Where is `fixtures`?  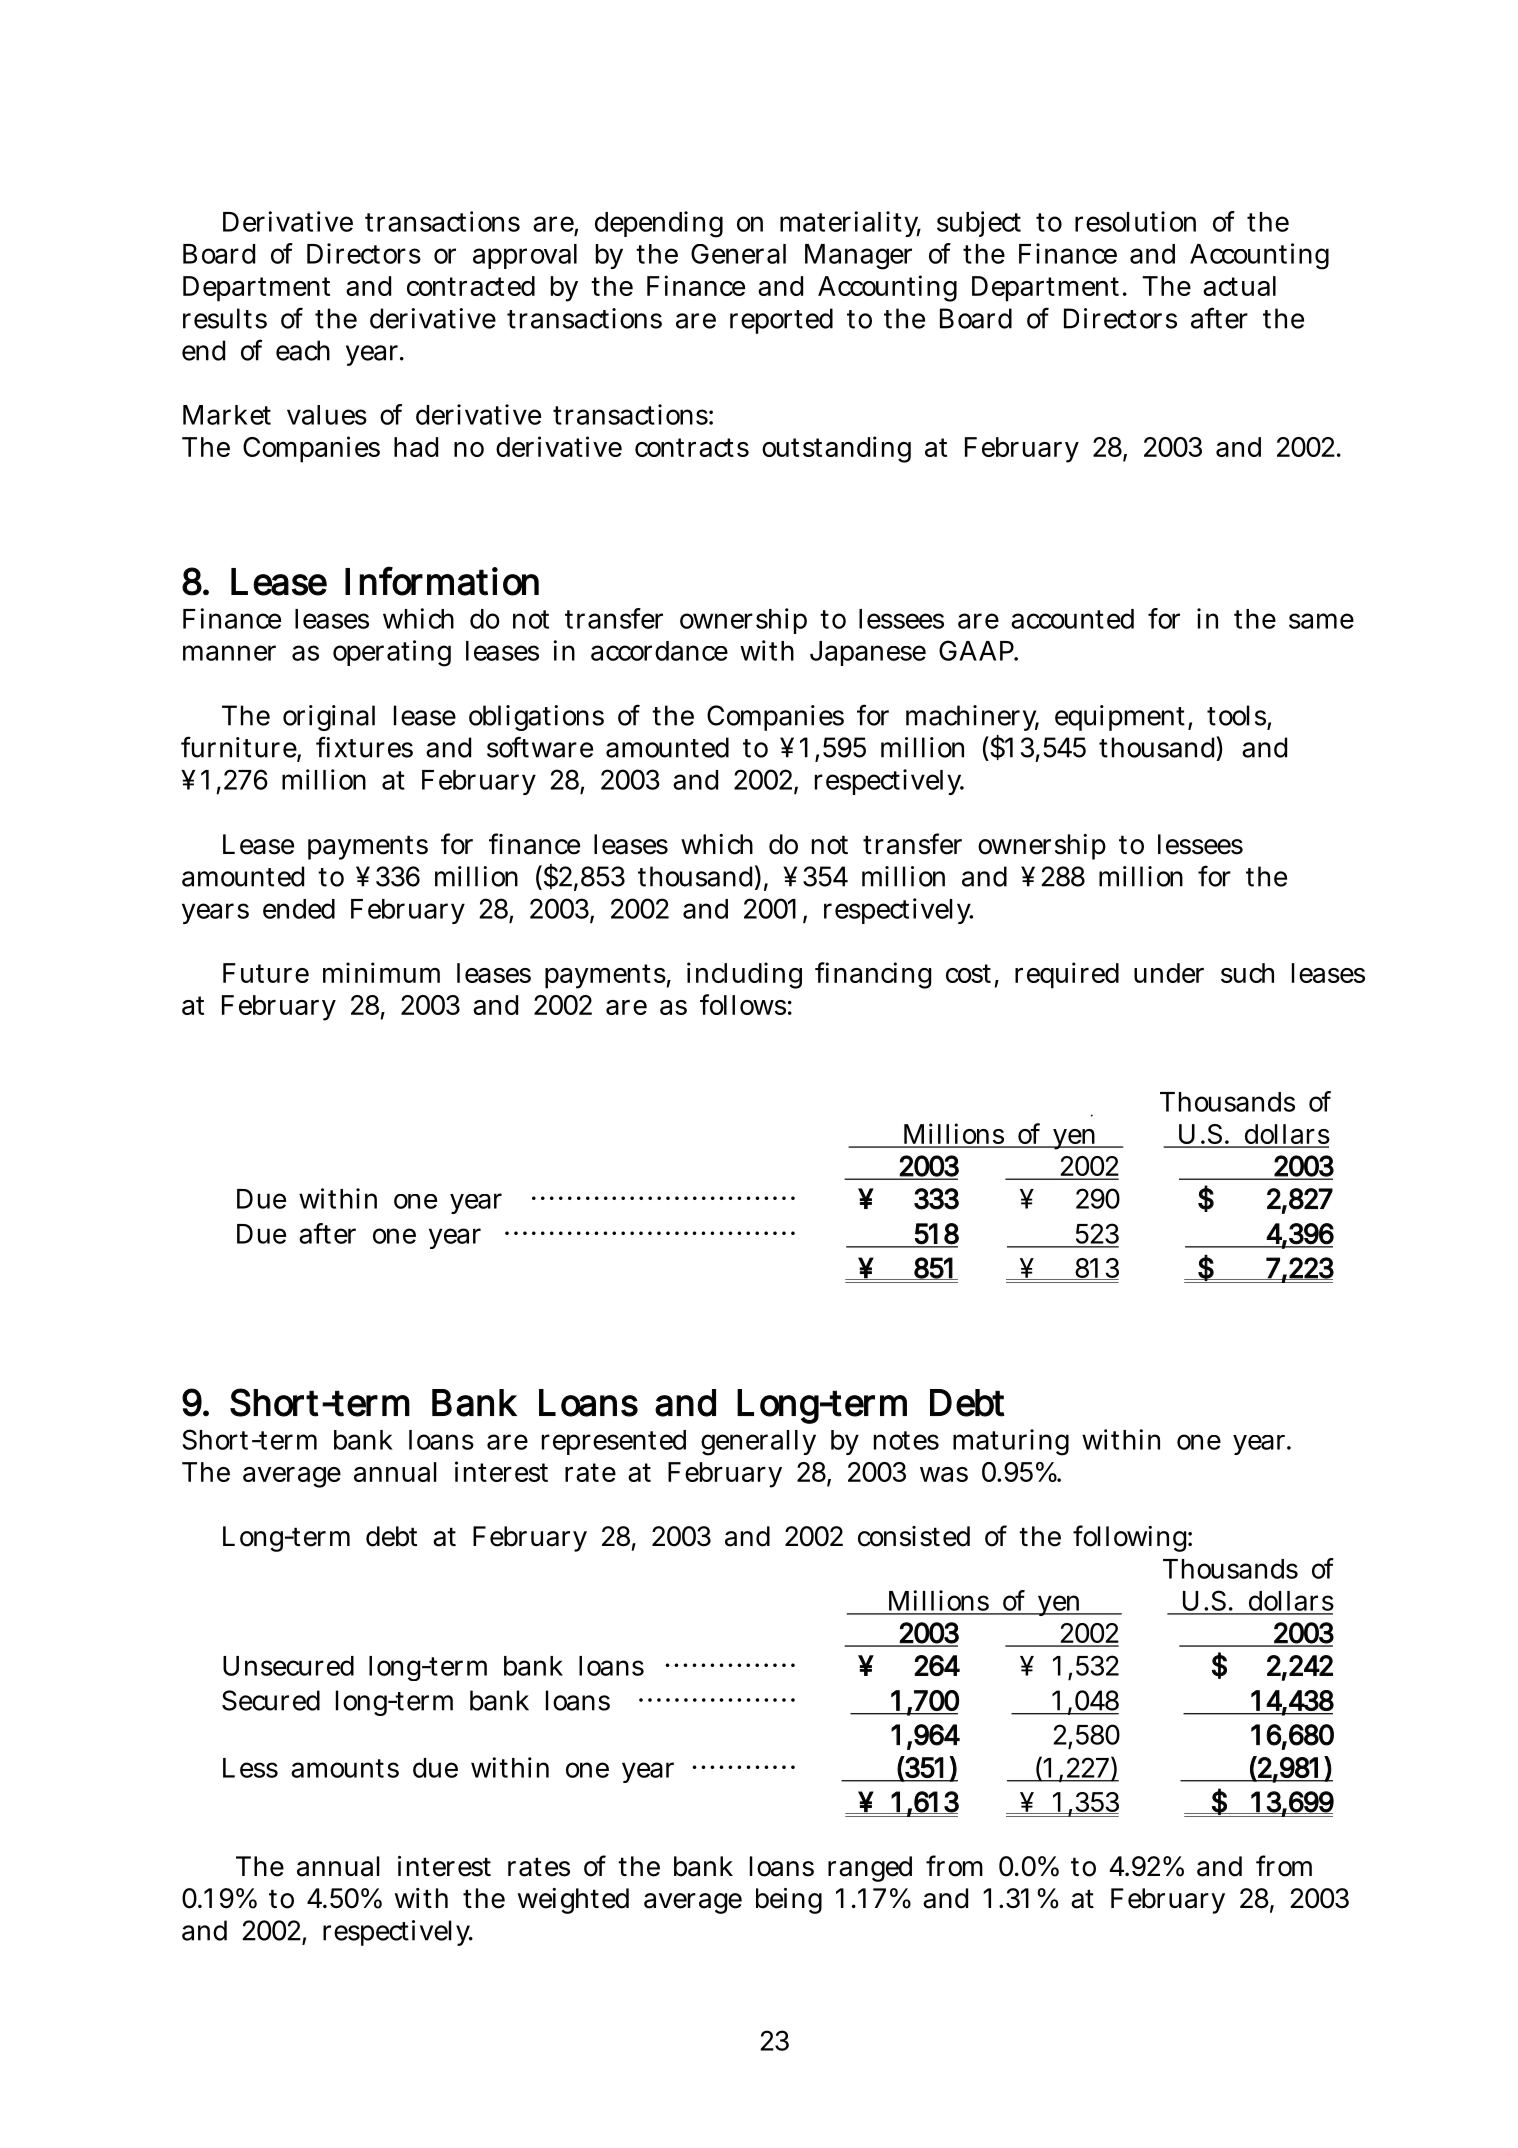 fixtures is located at coordinates (364, 747).
